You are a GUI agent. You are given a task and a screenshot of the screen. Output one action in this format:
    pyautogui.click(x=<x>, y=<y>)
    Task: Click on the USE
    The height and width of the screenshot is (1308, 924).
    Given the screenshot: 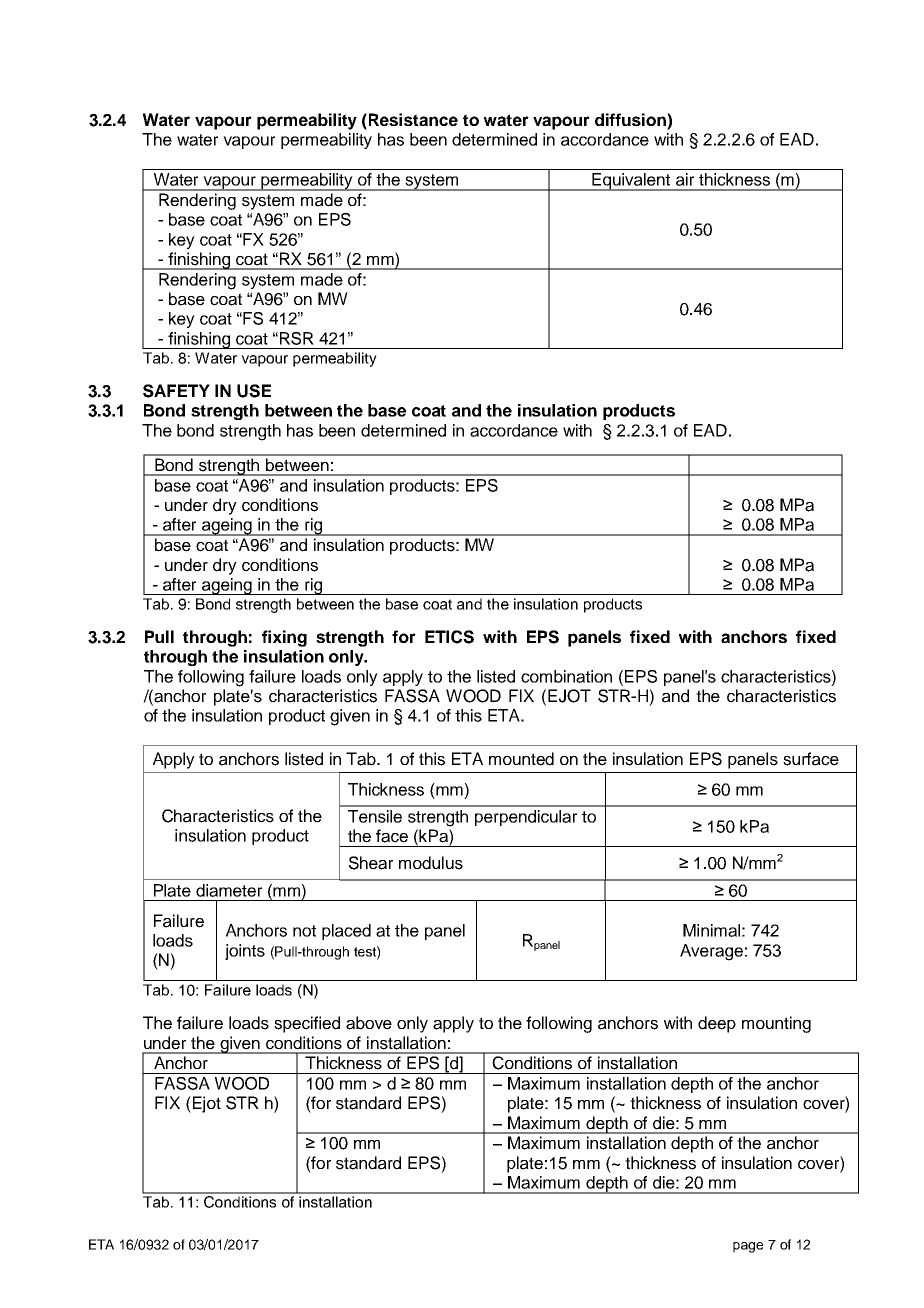 What is the action you would take?
    pyautogui.click(x=254, y=391)
